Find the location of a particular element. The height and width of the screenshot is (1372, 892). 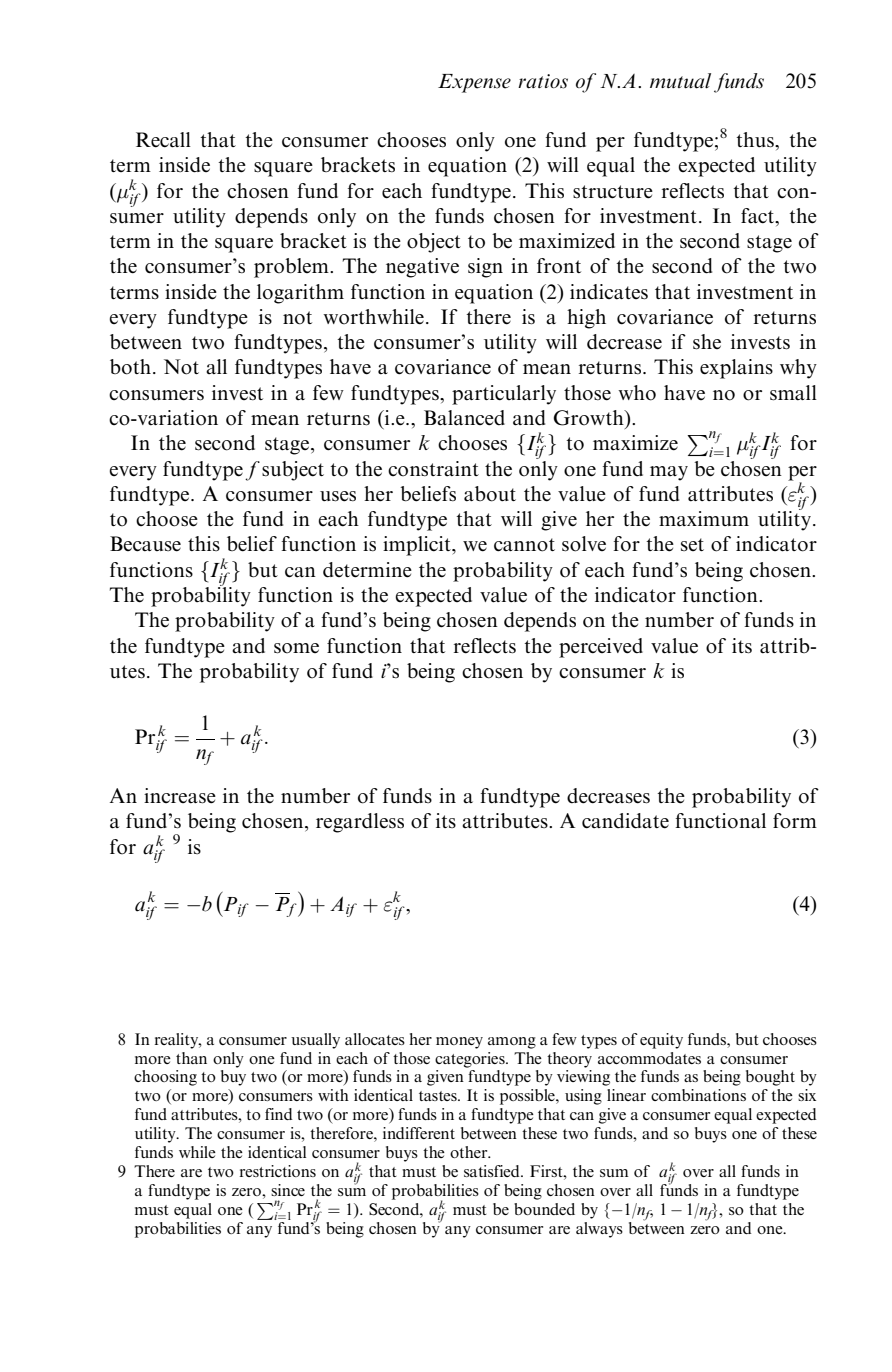

maximum is located at coordinates (704, 519).
